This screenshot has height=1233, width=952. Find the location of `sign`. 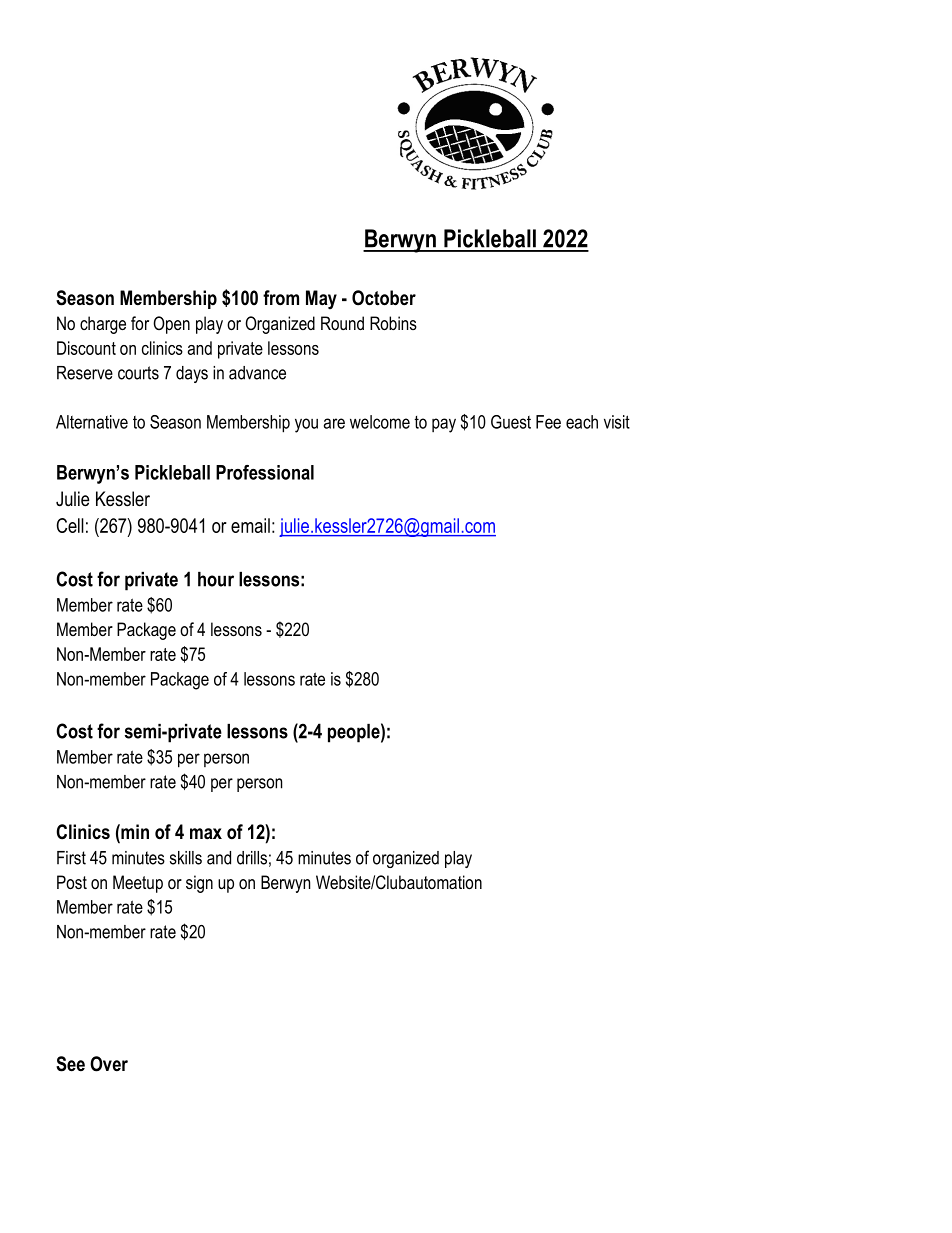

sign is located at coordinates (199, 884).
